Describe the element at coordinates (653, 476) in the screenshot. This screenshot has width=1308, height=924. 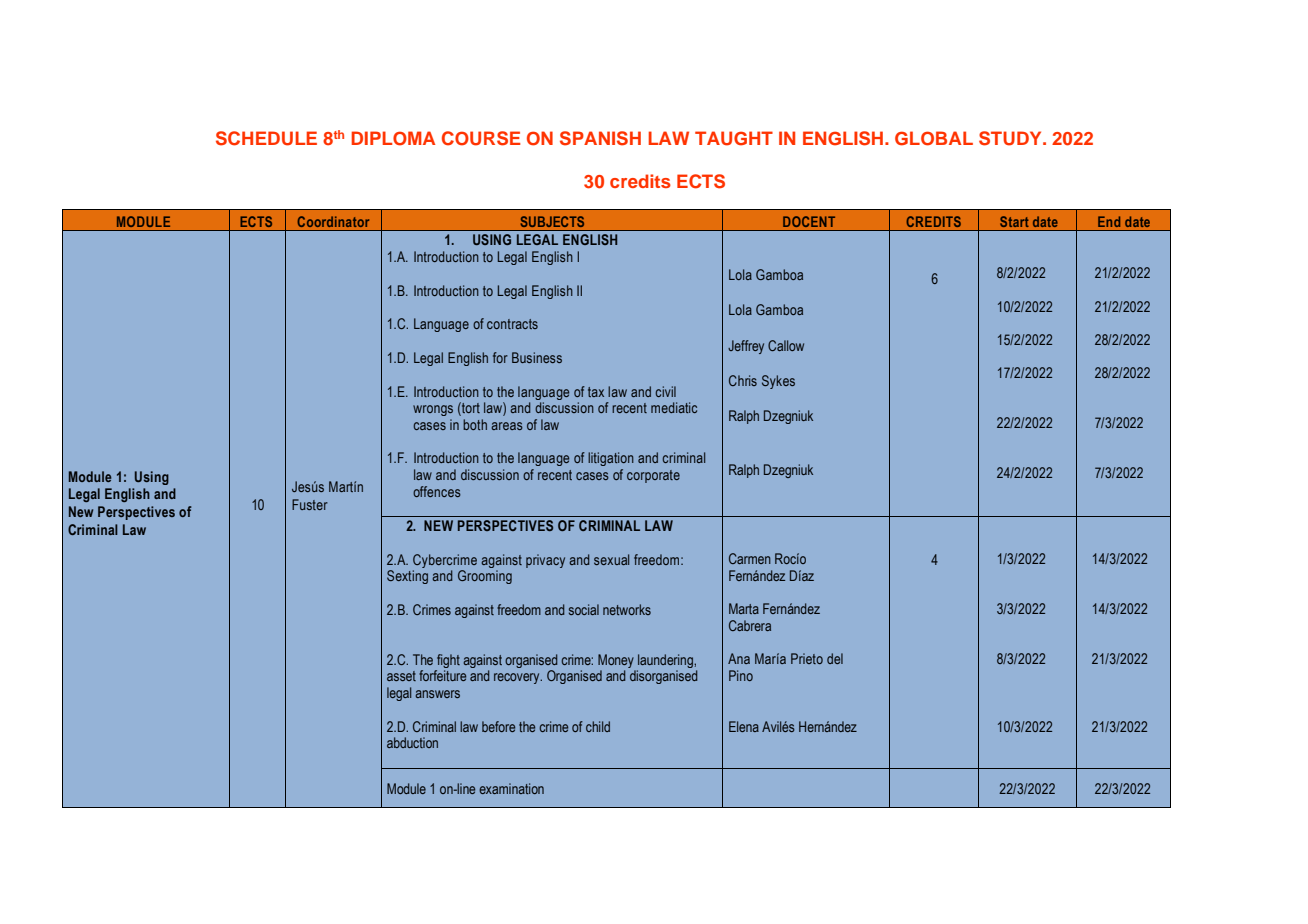
I see `corporate` at that location.
